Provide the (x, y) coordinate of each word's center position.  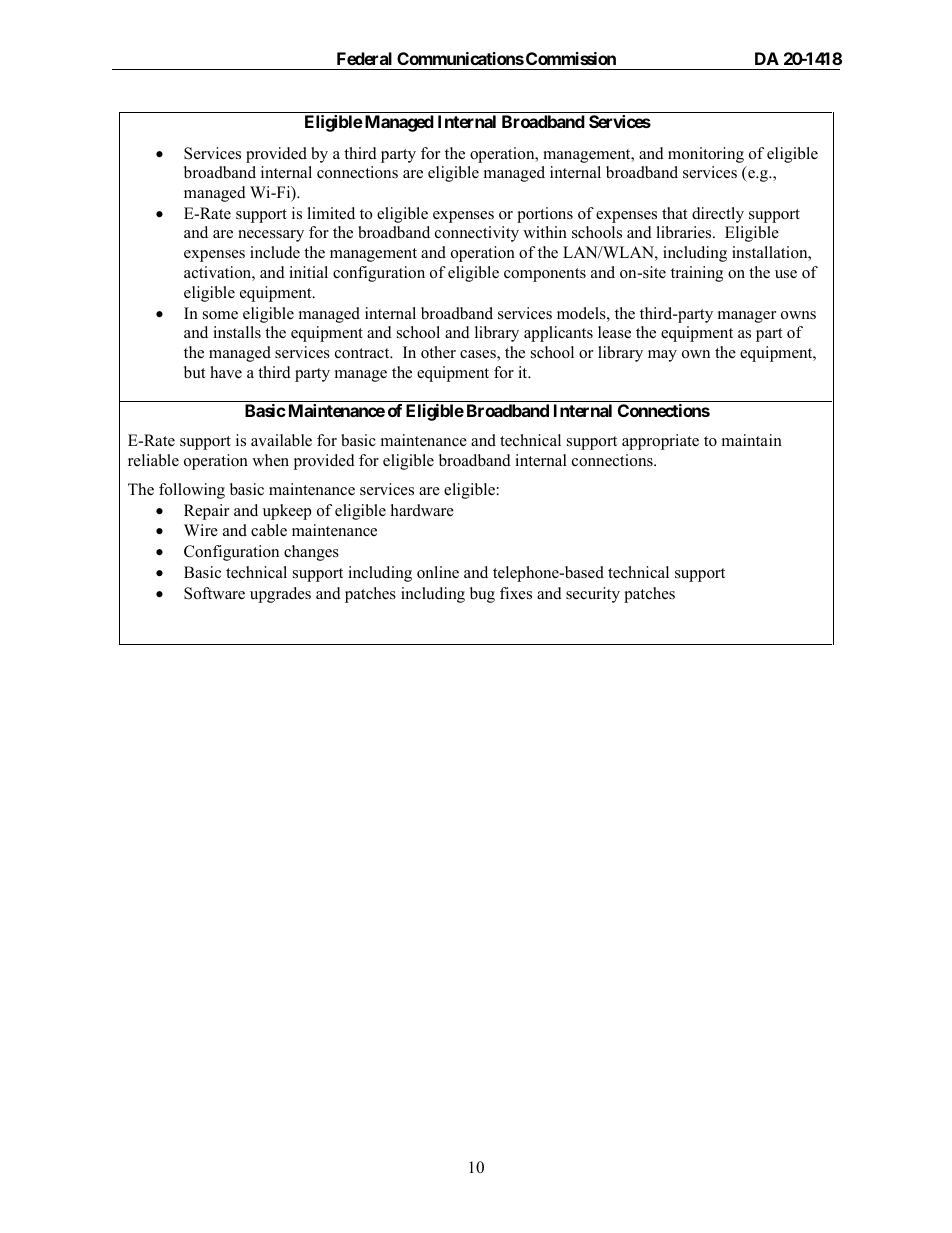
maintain (752, 440)
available (281, 440)
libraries (685, 232)
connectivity (477, 234)
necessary (271, 236)
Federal (364, 58)
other (438, 352)
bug (482, 595)
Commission (571, 58)
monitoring (706, 155)
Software (214, 593)
